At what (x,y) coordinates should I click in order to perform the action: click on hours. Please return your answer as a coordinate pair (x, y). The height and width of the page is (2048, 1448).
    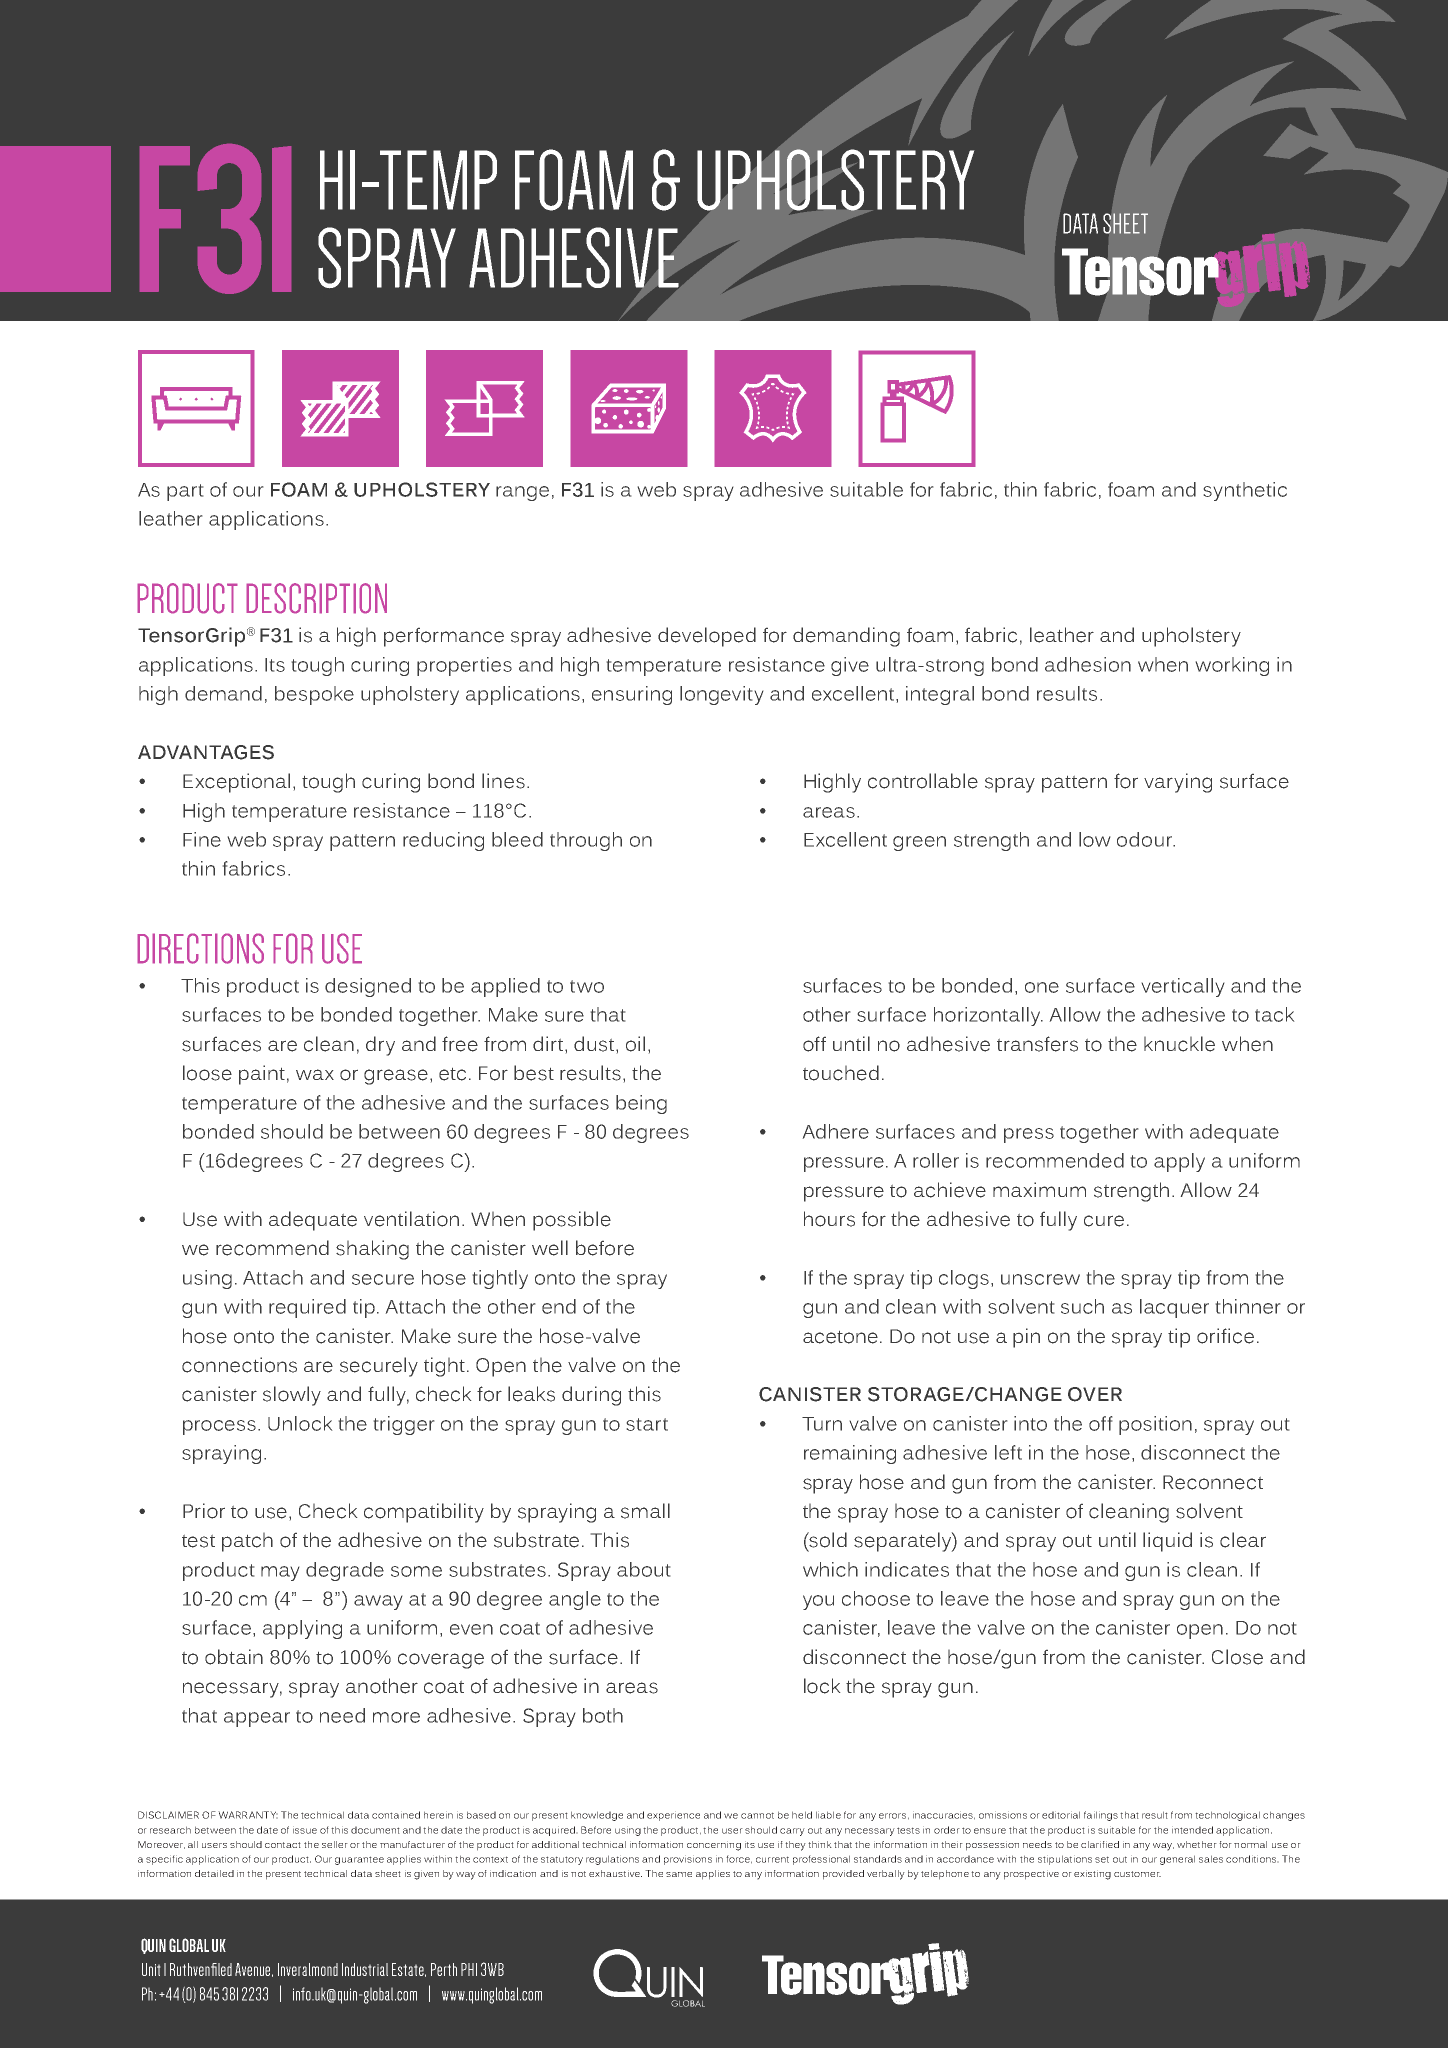
    Looking at the image, I should click on (829, 1219).
